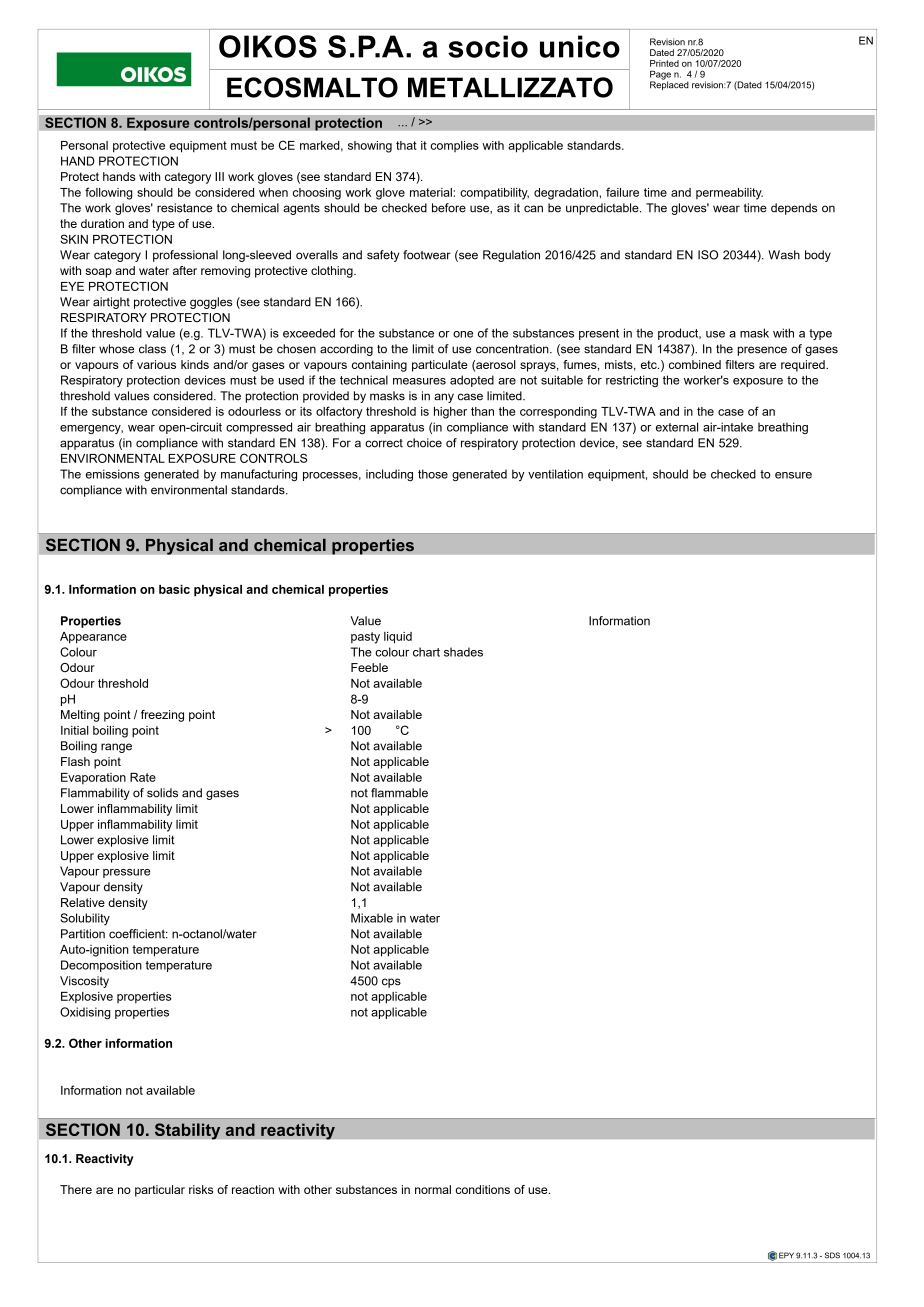  Describe the element at coordinates (793, 475) in the screenshot. I see `ensure` at that location.
